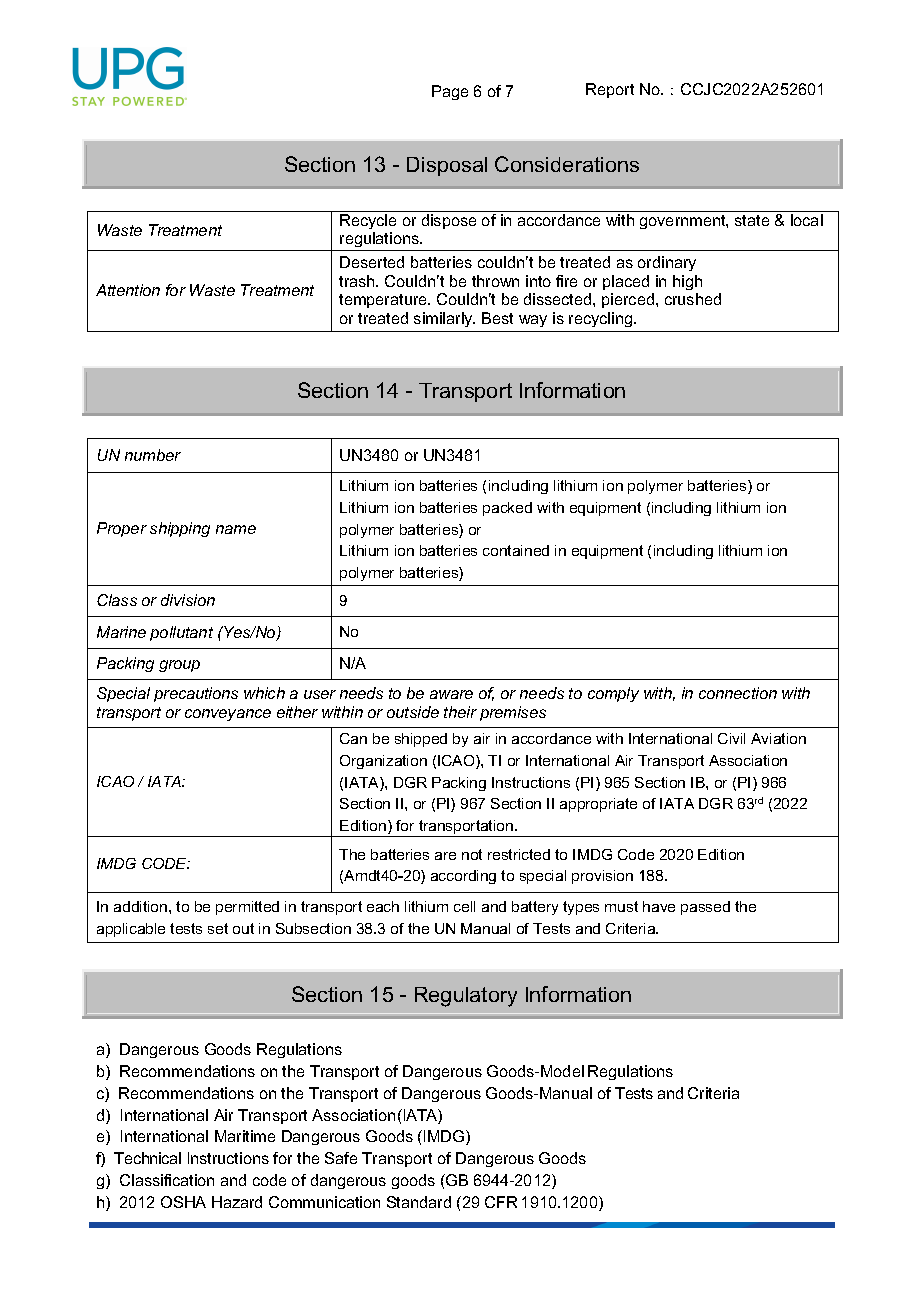 The image size is (924, 1308). What do you see at coordinates (451, 694) in the screenshot?
I see `aware` at bounding box center [451, 694].
